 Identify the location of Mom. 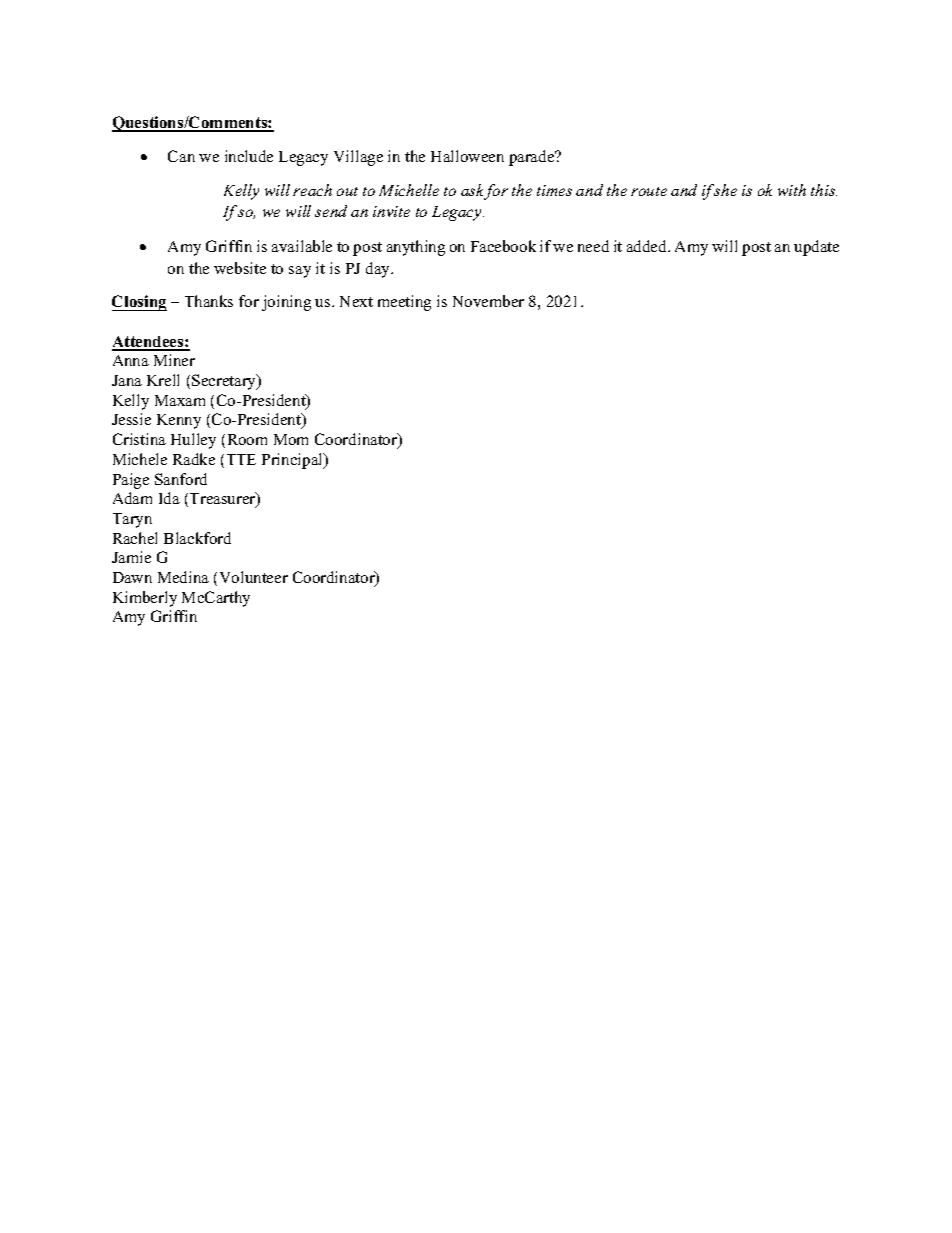
(291, 439).
